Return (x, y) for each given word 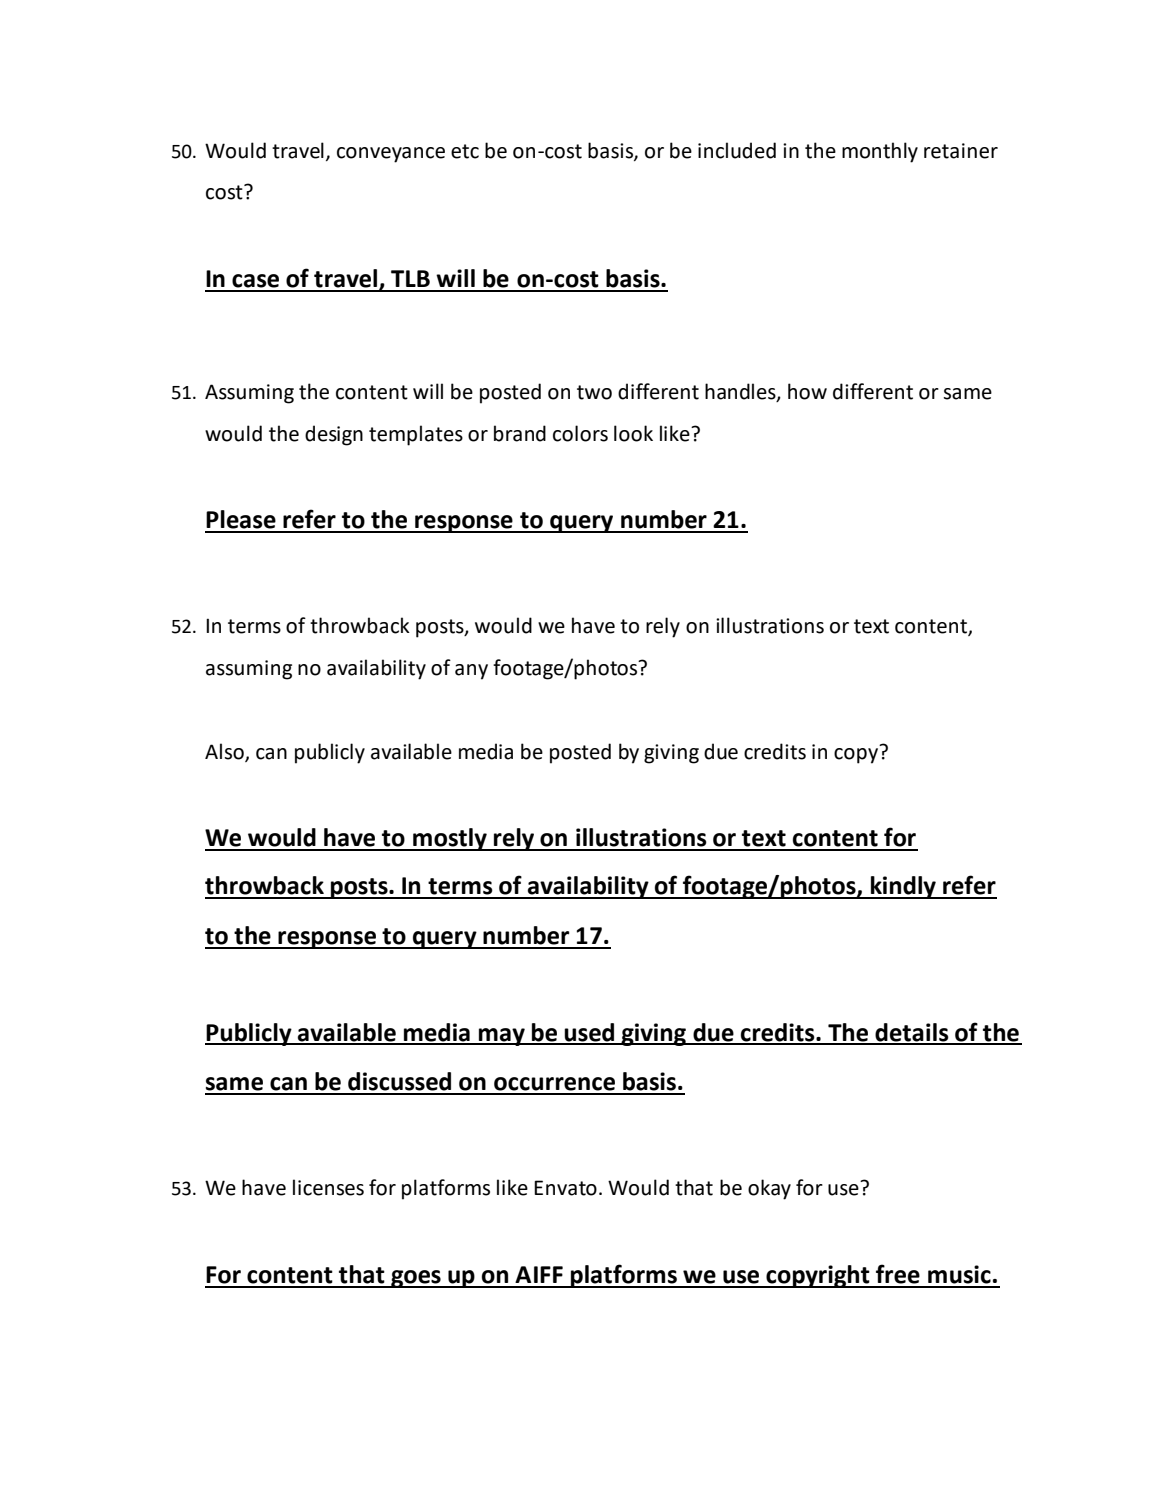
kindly (903, 887)
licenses (328, 1187)
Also (225, 752)
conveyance (391, 155)
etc (465, 151)
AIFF (539, 1274)
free (898, 1274)
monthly (880, 152)
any (471, 672)
